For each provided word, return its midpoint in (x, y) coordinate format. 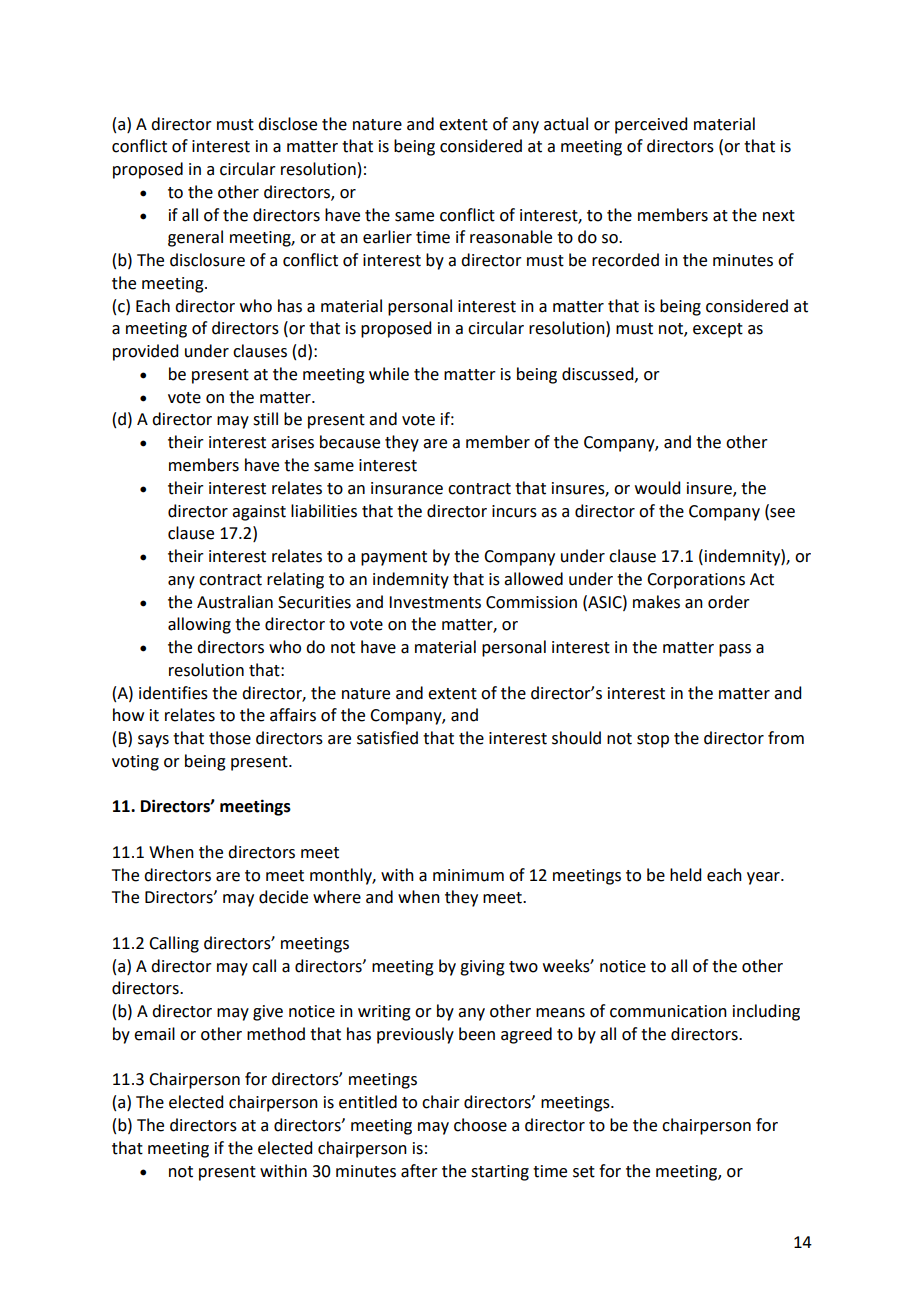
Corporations (696, 581)
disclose (287, 124)
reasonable (511, 237)
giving (482, 968)
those (230, 738)
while (389, 374)
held (685, 875)
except (718, 330)
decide (283, 897)
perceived (651, 125)
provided (145, 352)
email (154, 1034)
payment (394, 558)
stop (653, 740)
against (259, 513)
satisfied (387, 738)
